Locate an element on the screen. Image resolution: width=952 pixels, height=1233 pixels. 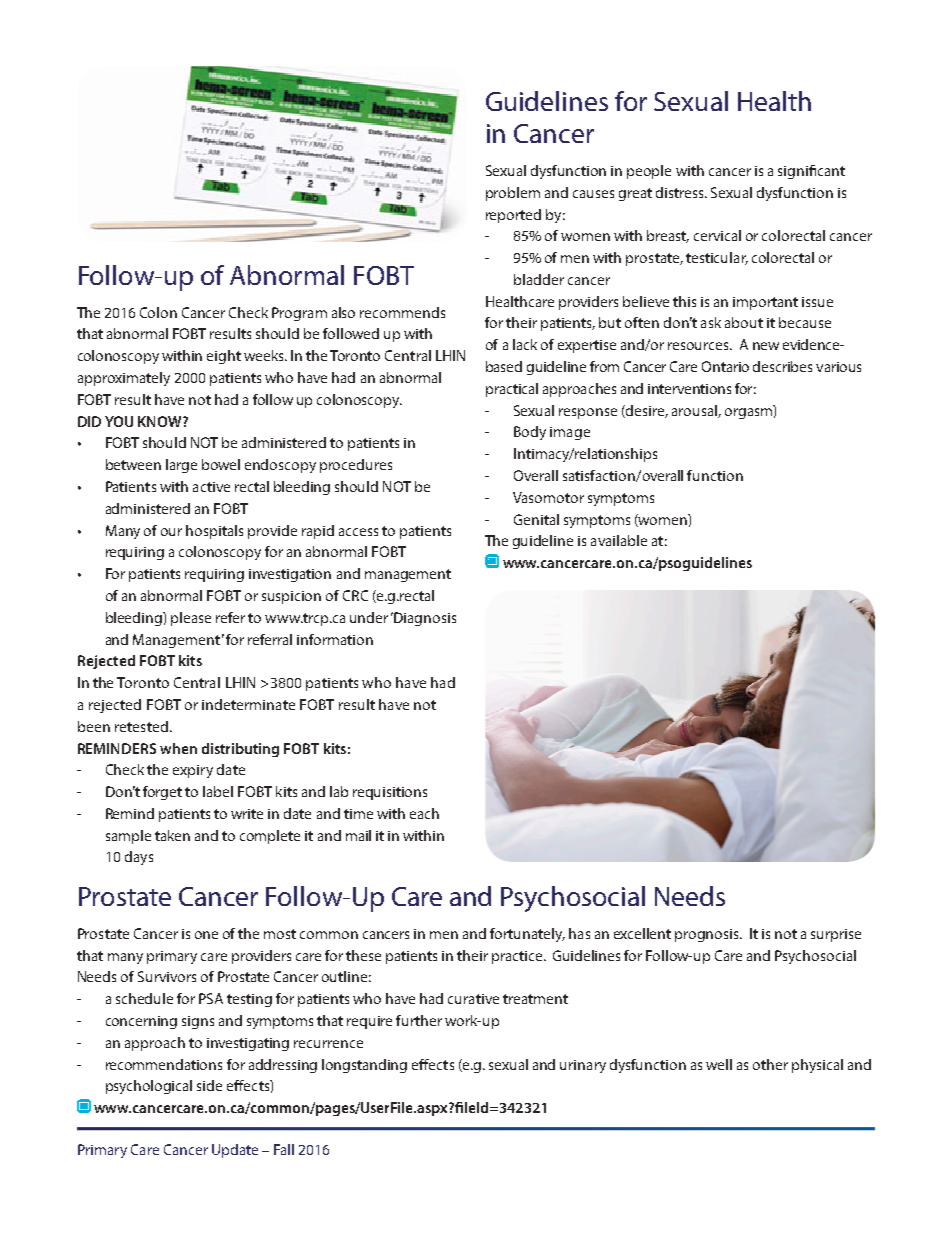
available is located at coordinates (619, 540).
